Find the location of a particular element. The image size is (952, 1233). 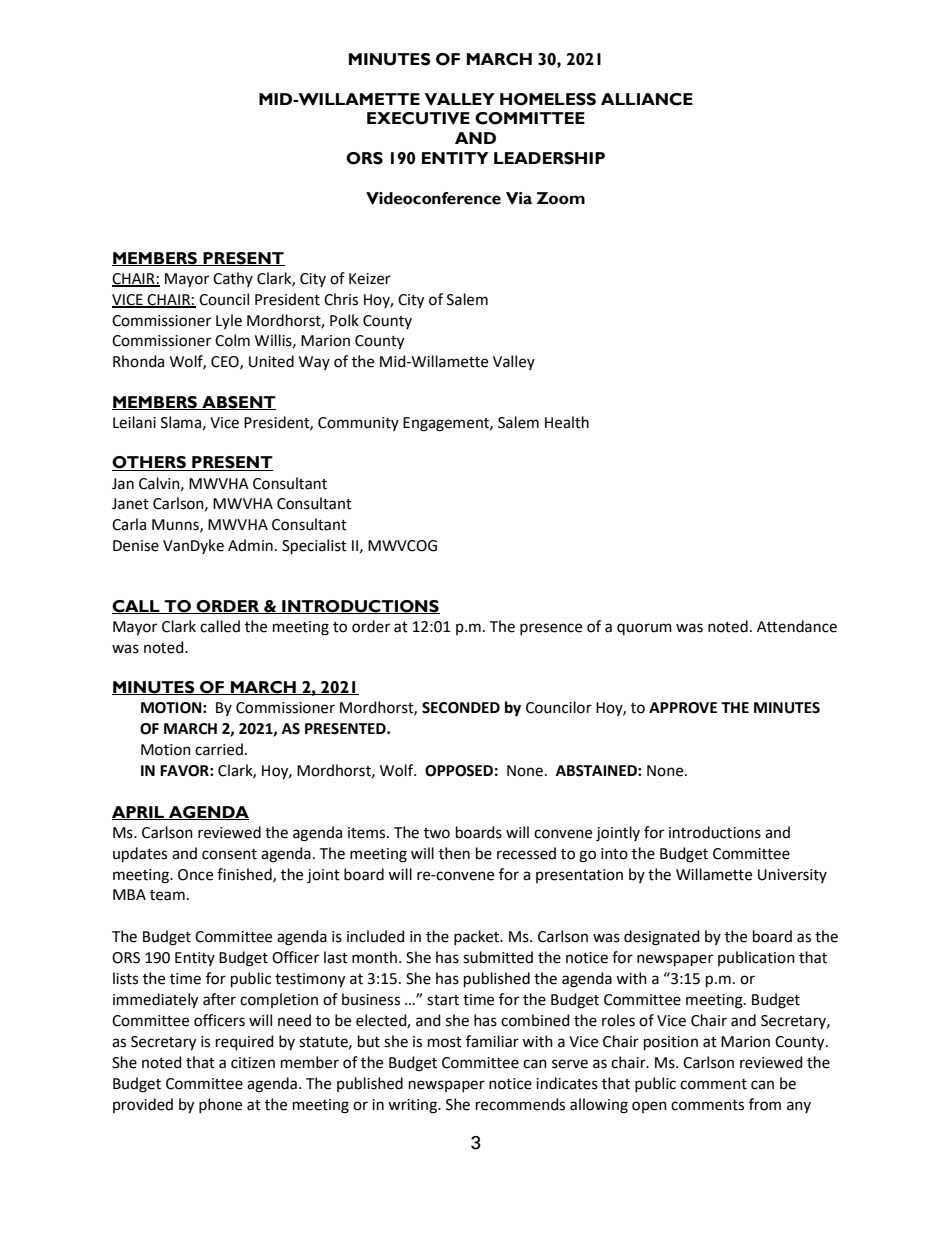

APPROVE is located at coordinates (683, 708).
